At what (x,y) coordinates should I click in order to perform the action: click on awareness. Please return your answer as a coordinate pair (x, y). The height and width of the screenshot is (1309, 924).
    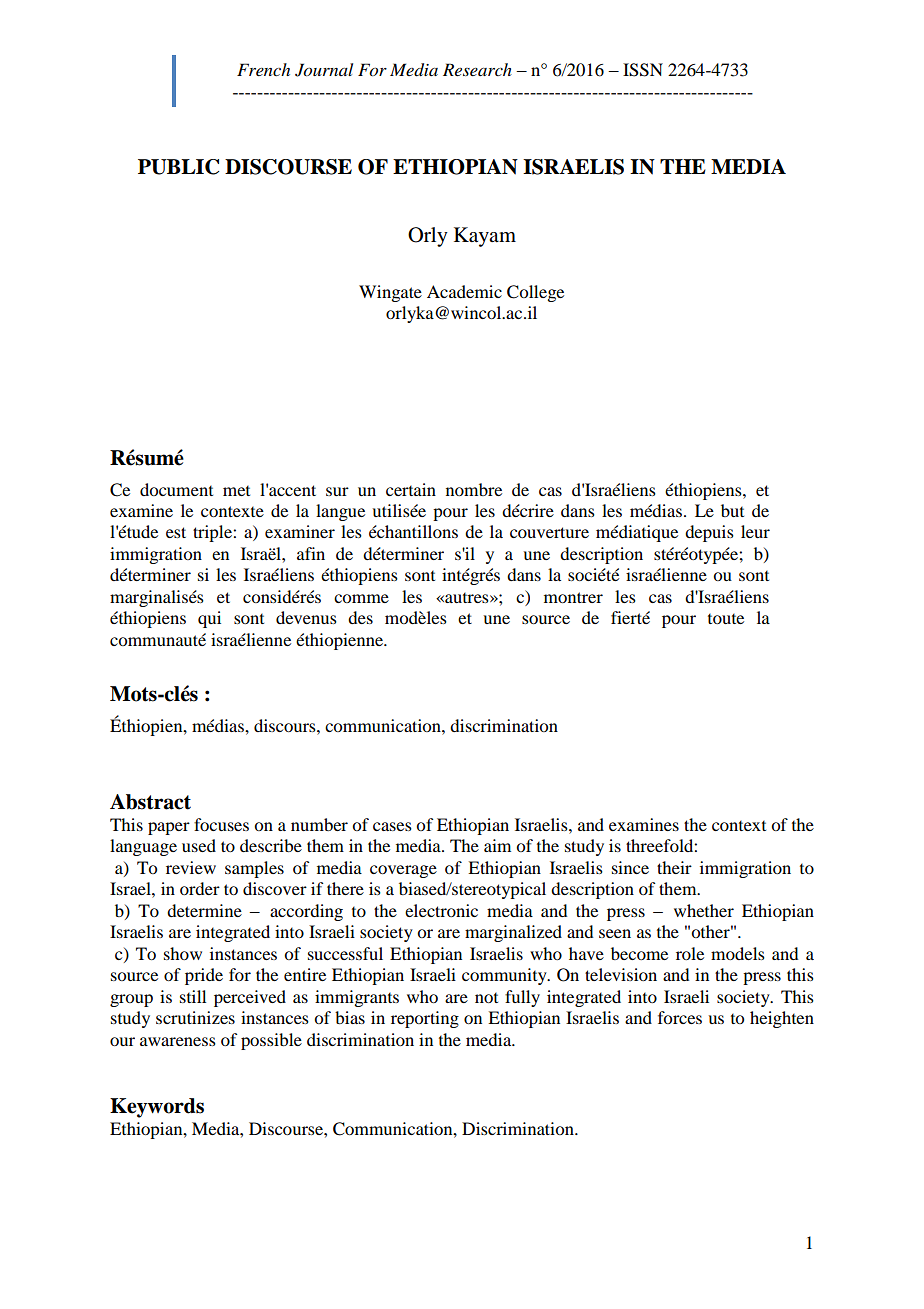
    Looking at the image, I should click on (178, 1041).
